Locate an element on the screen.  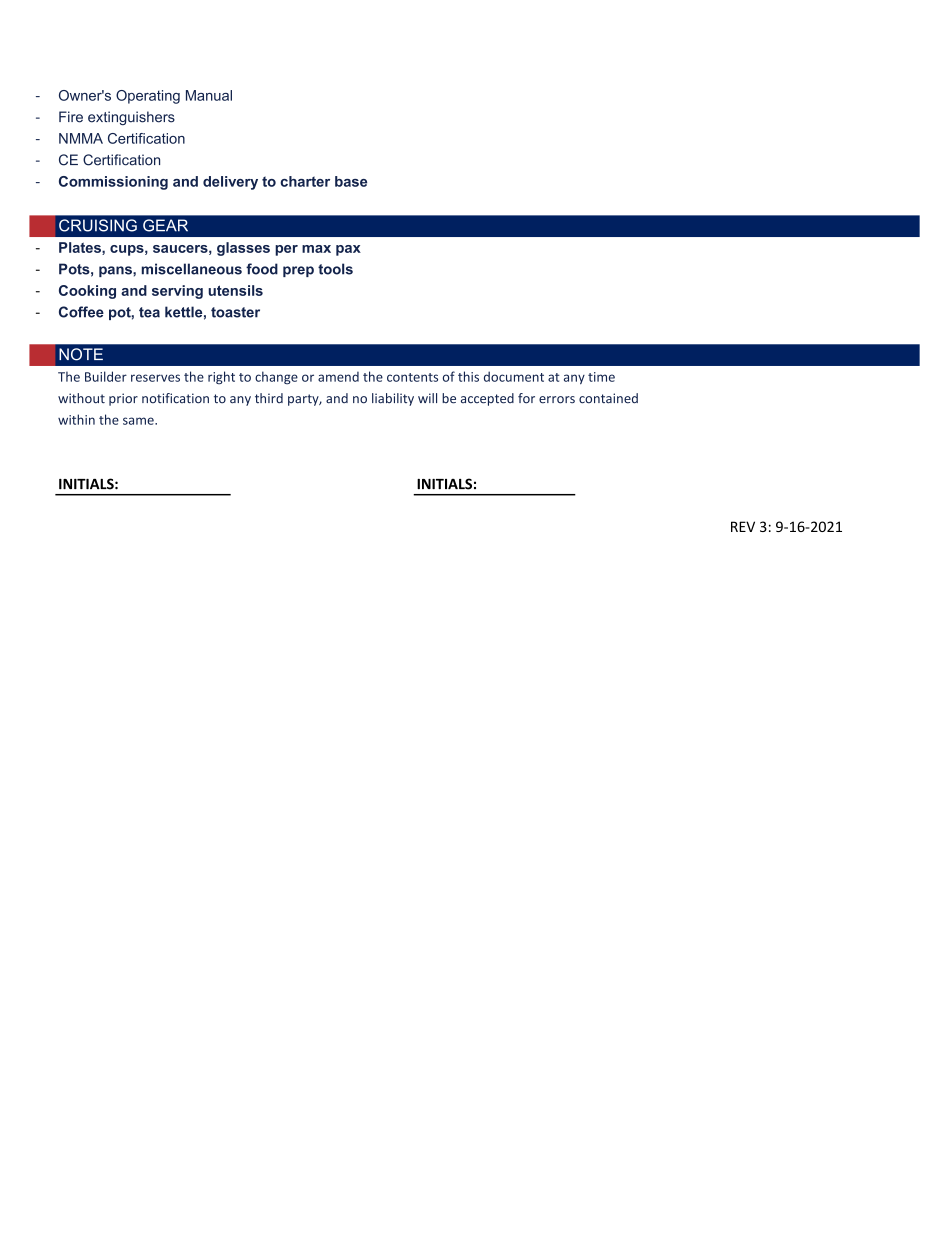
within is located at coordinates (76, 419).
